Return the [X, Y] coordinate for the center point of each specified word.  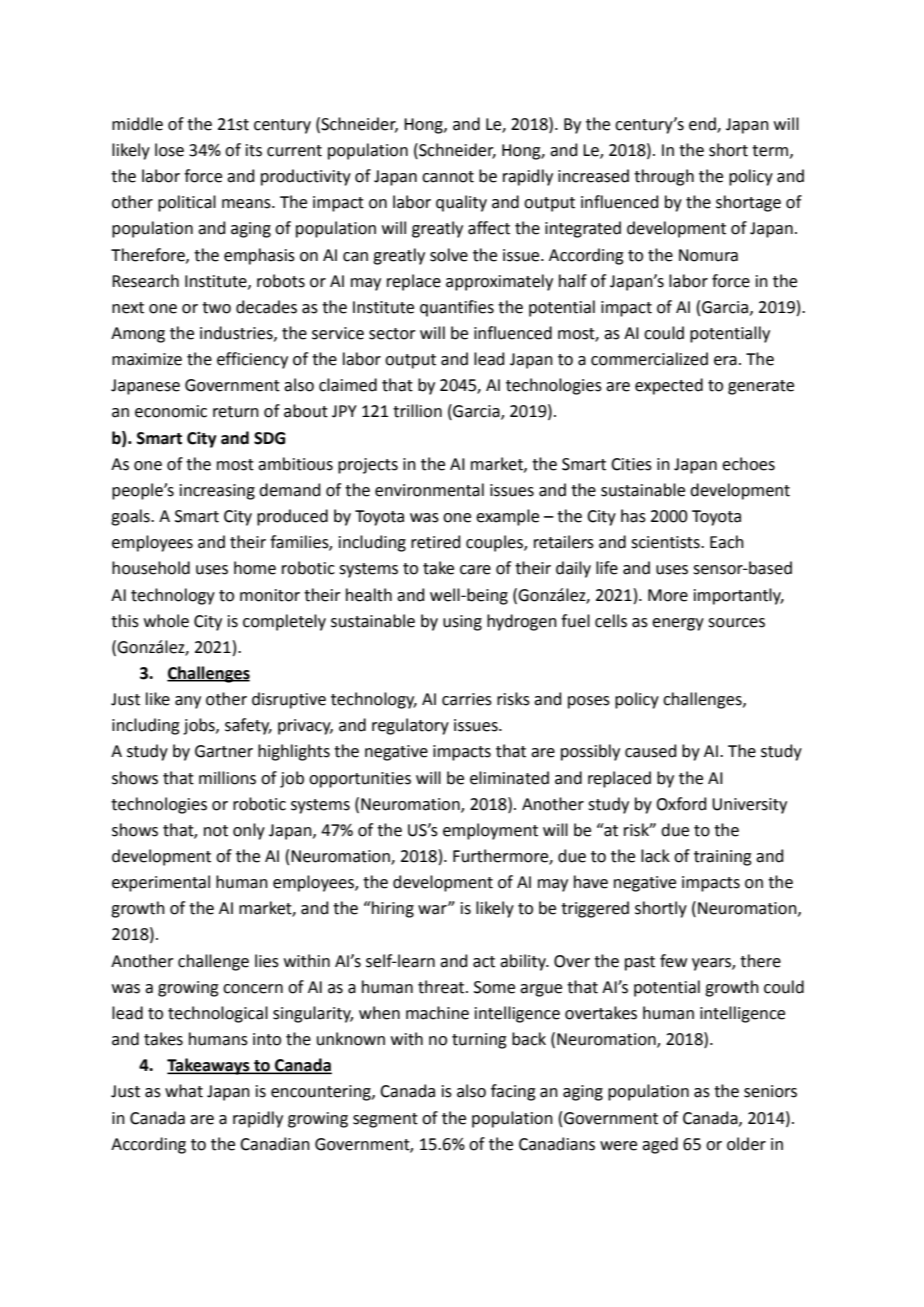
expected [669, 386]
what [184, 1091]
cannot [448, 177]
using [462, 623]
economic [171, 411]
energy [678, 624]
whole [166, 621]
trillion [417, 411]
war [433, 909]
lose [169, 150]
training [723, 858]
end [703, 124]
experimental [161, 883]
